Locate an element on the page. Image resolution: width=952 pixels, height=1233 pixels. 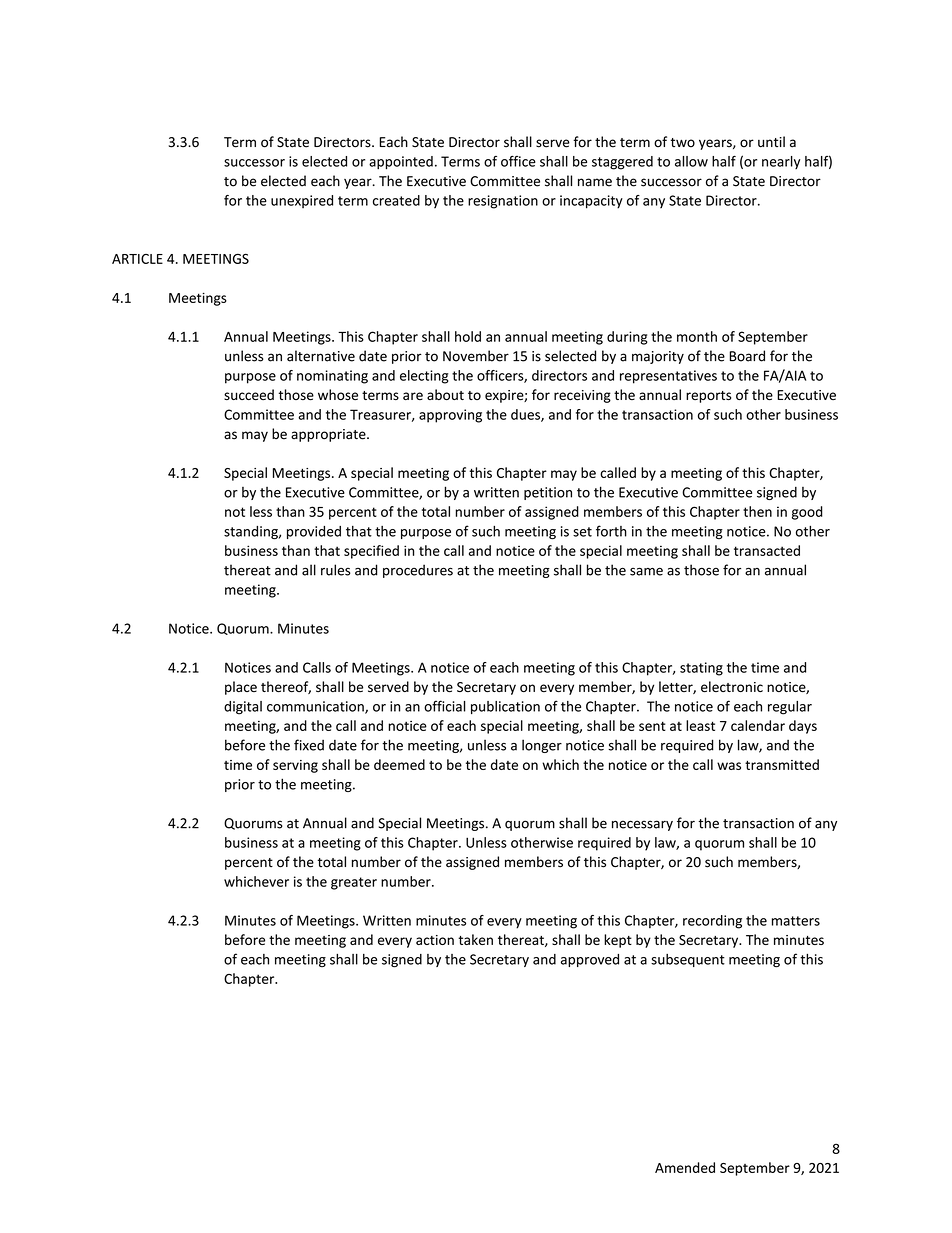
succeed is located at coordinates (249, 394).
